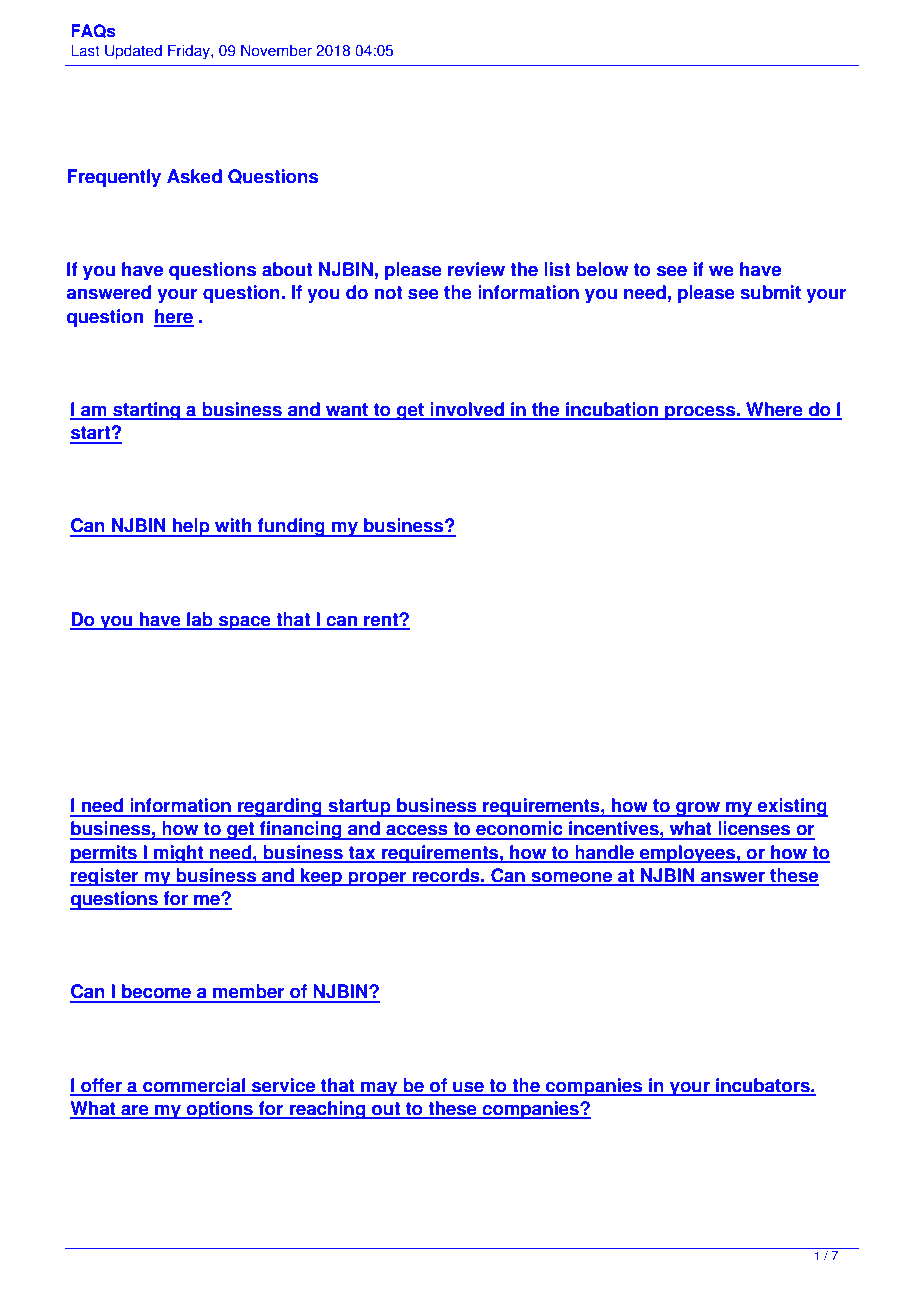 This document has height=1308, width=924. What do you see at coordinates (280, 807) in the document?
I see `regarding` at bounding box center [280, 807].
